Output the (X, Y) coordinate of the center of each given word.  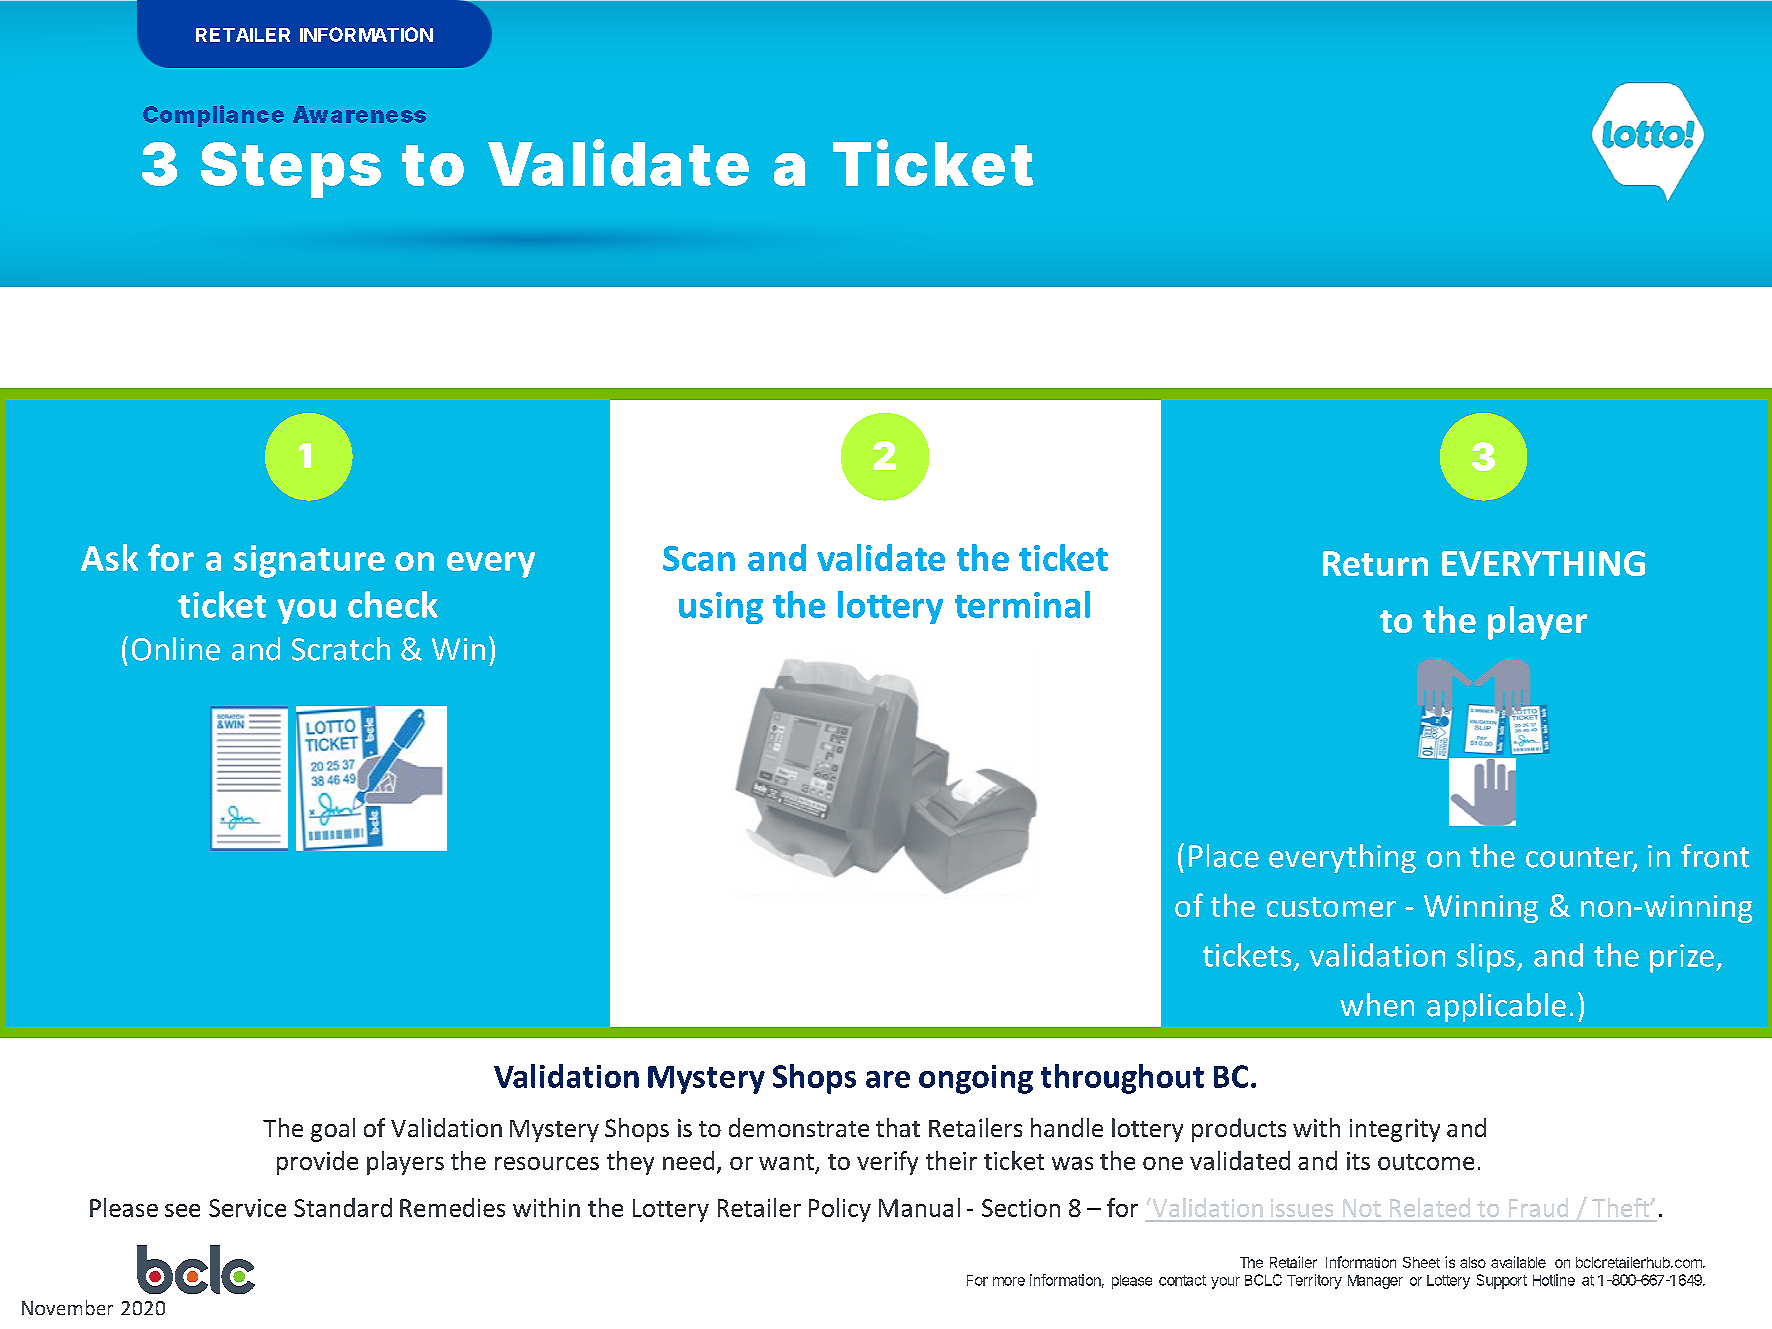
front (1715, 856)
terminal (1022, 604)
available (1518, 1262)
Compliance (213, 116)
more (1009, 1281)
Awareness (359, 114)
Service (247, 1208)
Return (1375, 563)
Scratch (341, 649)
